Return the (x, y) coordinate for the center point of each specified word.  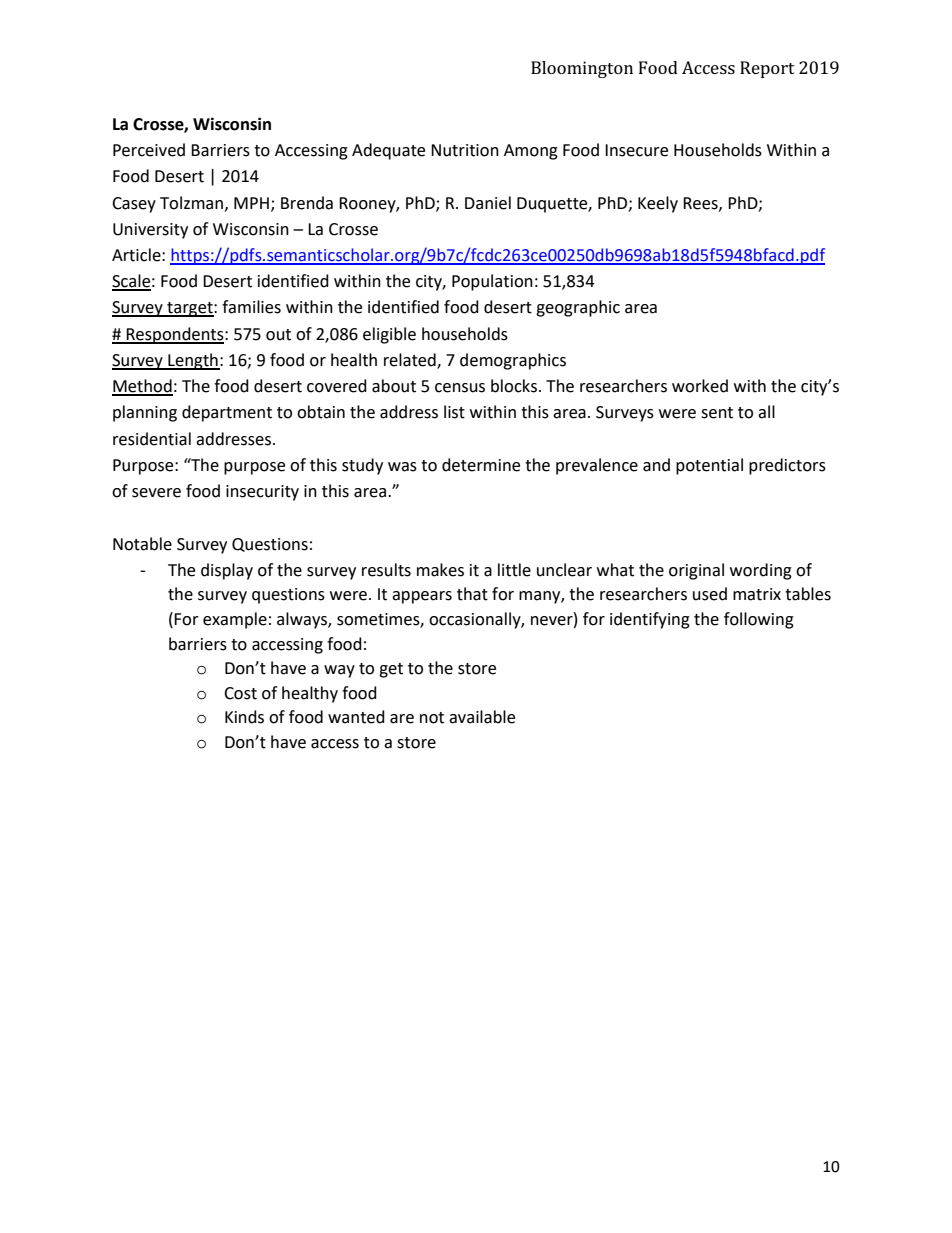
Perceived (149, 150)
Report (767, 69)
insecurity (262, 493)
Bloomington (582, 69)
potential (709, 466)
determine (481, 465)
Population (492, 282)
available (482, 717)
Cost (240, 693)
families (251, 307)
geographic (578, 308)
